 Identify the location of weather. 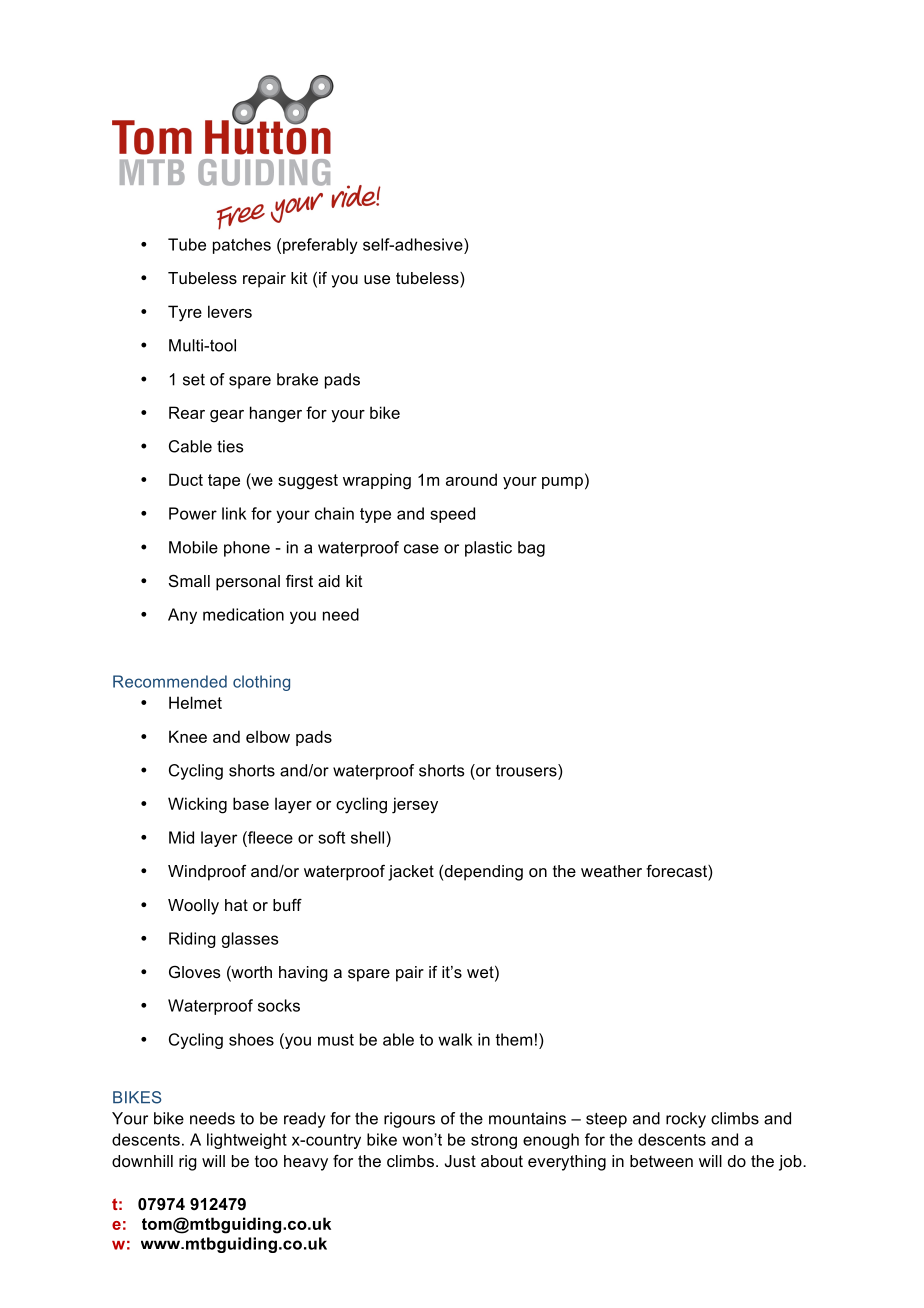
(611, 871).
